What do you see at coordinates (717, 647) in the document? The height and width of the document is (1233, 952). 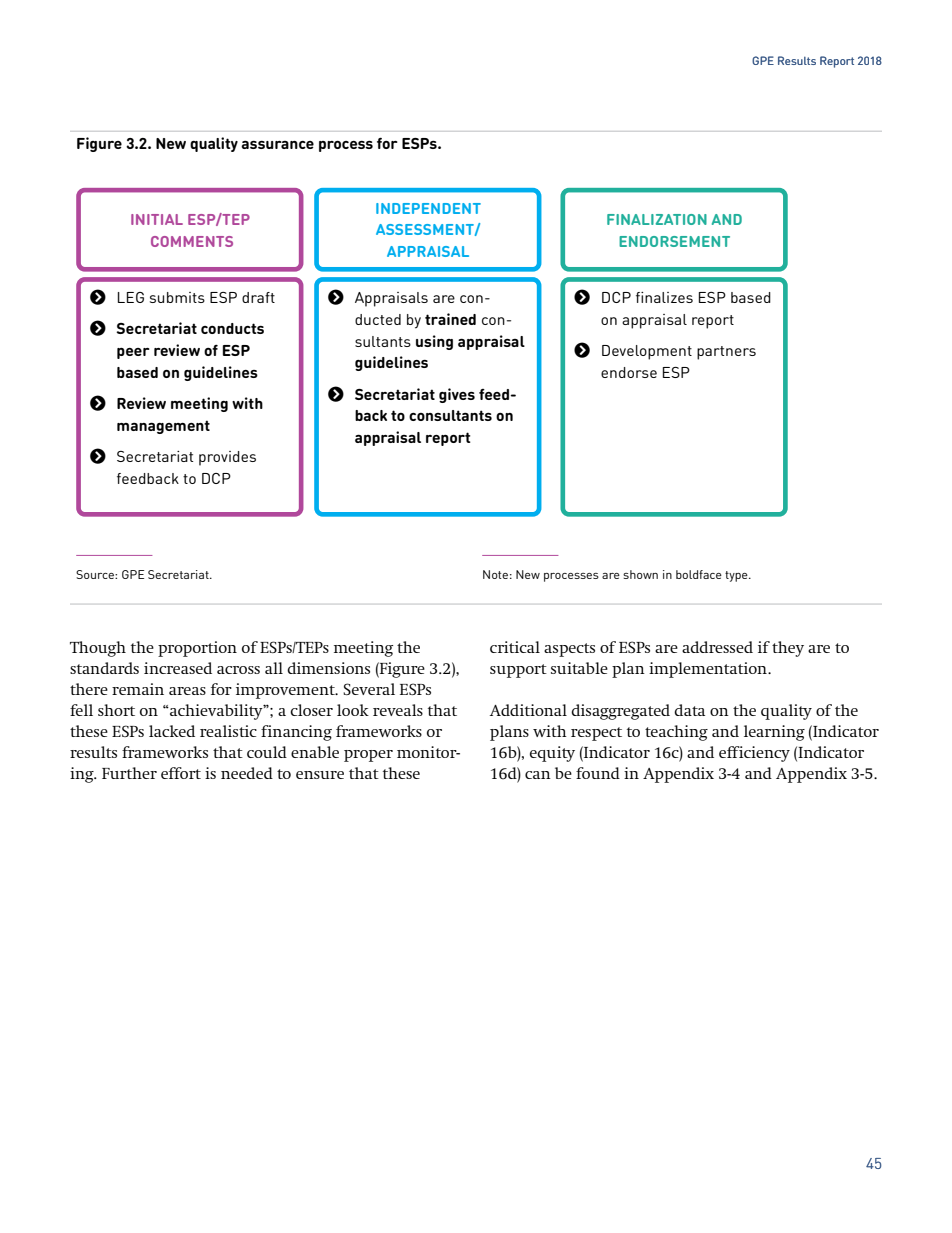 I see `addressed` at bounding box center [717, 647].
